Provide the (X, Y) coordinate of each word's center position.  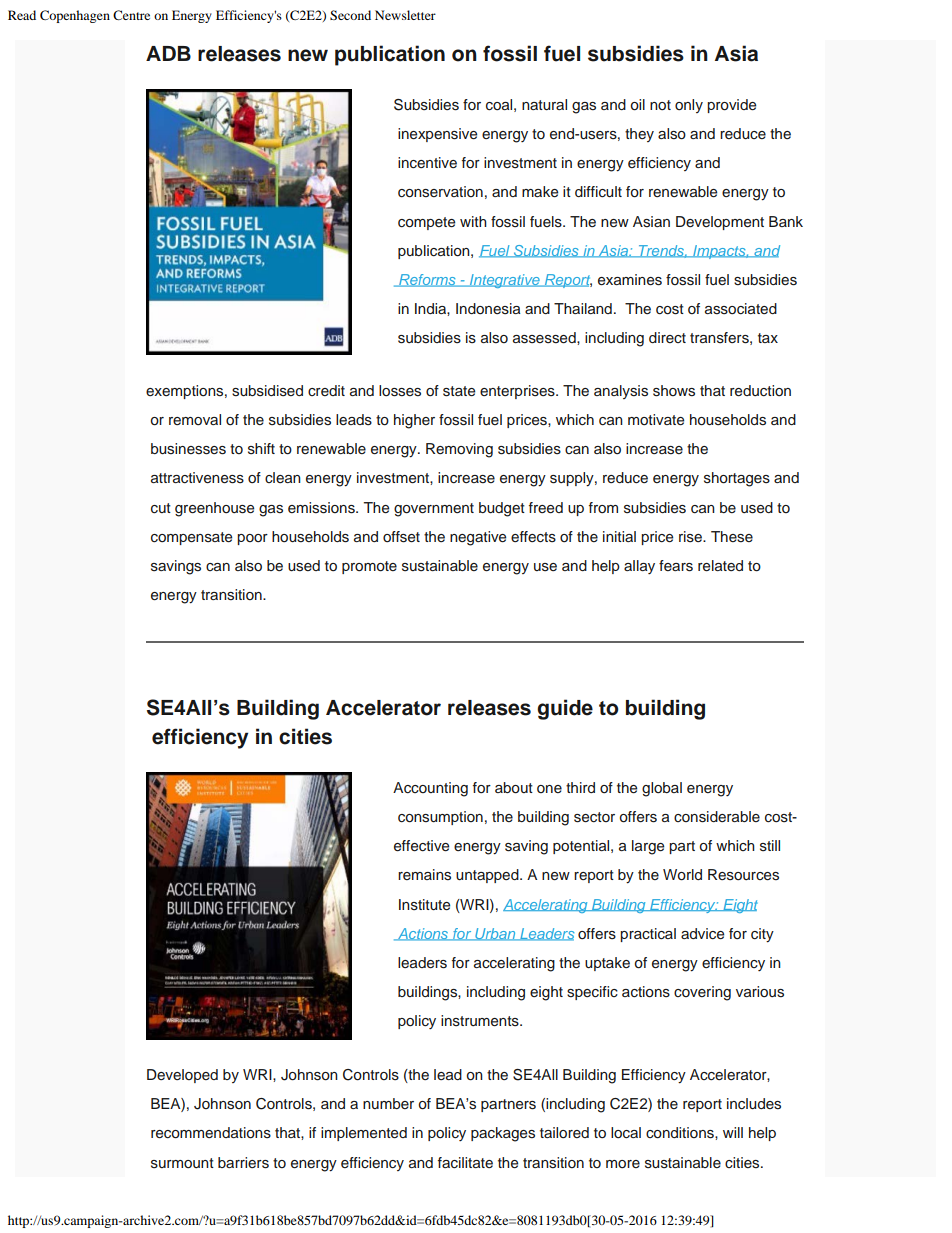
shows (674, 391)
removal (195, 420)
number (388, 1103)
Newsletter (405, 15)
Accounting (430, 789)
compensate (191, 538)
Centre (131, 15)
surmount (182, 1163)
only (689, 106)
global (662, 789)
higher (414, 421)
